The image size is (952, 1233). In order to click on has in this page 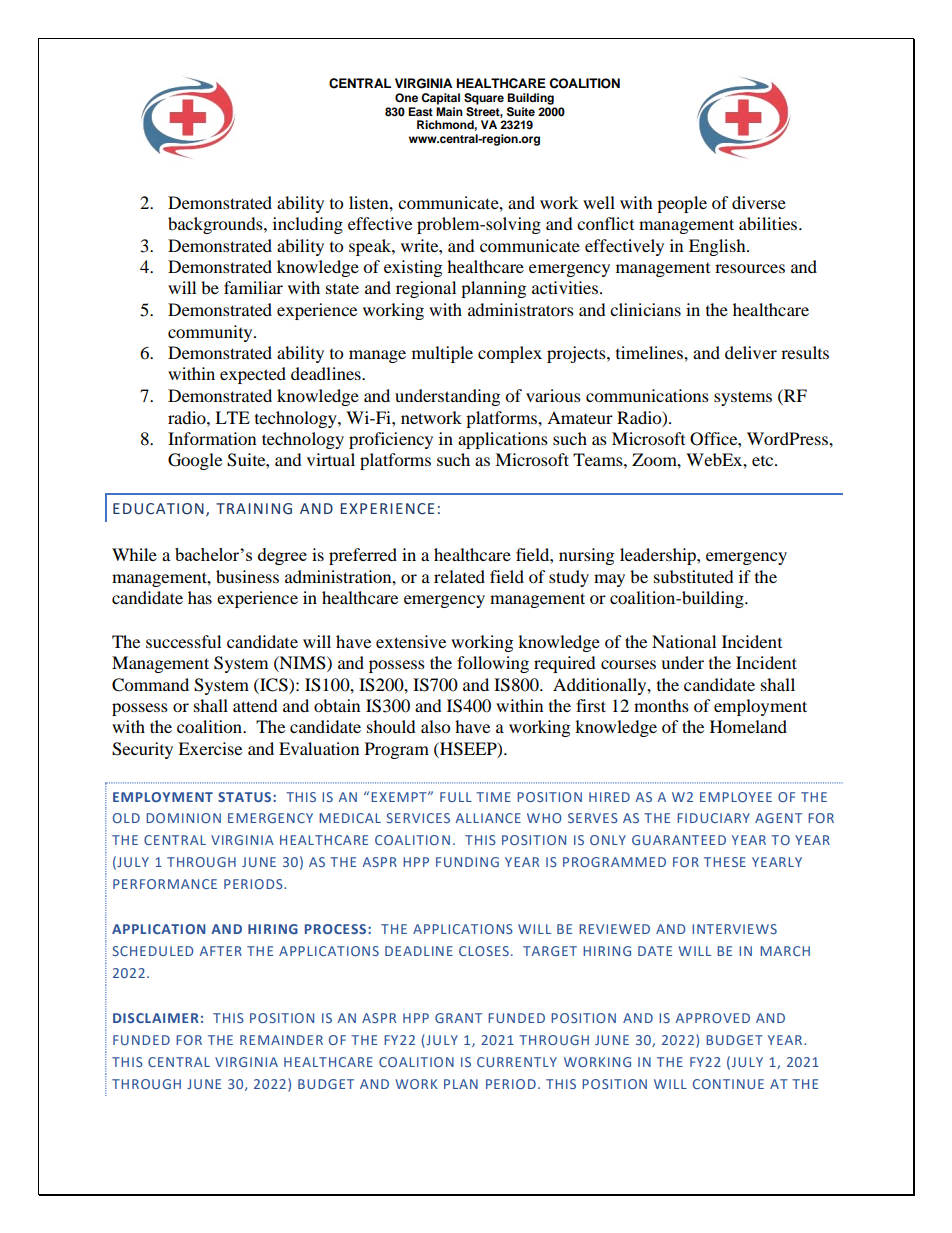, I will do `click(200, 597)`.
